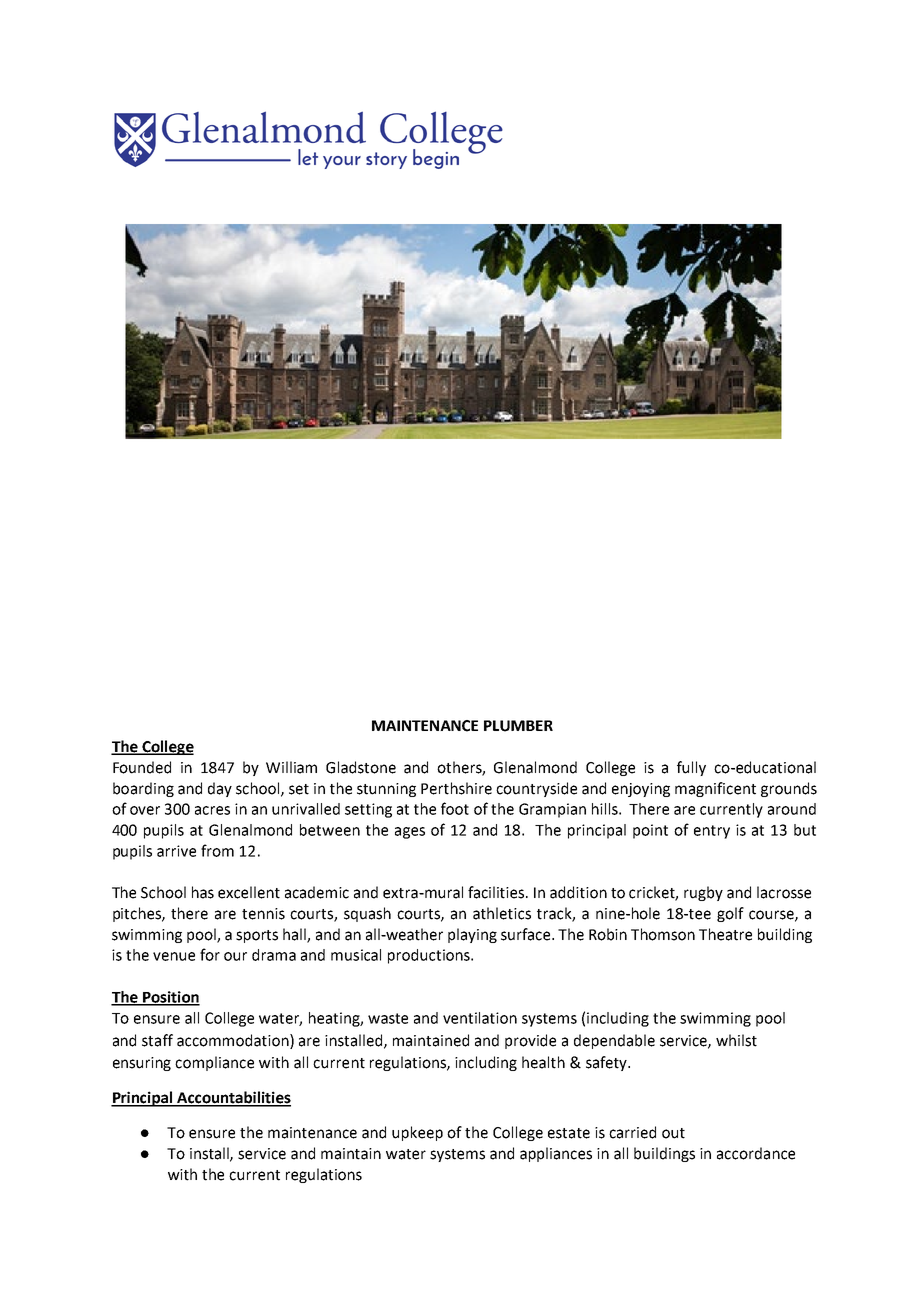 This screenshot has height=1308, width=924. I want to click on Theatre, so click(725, 934).
